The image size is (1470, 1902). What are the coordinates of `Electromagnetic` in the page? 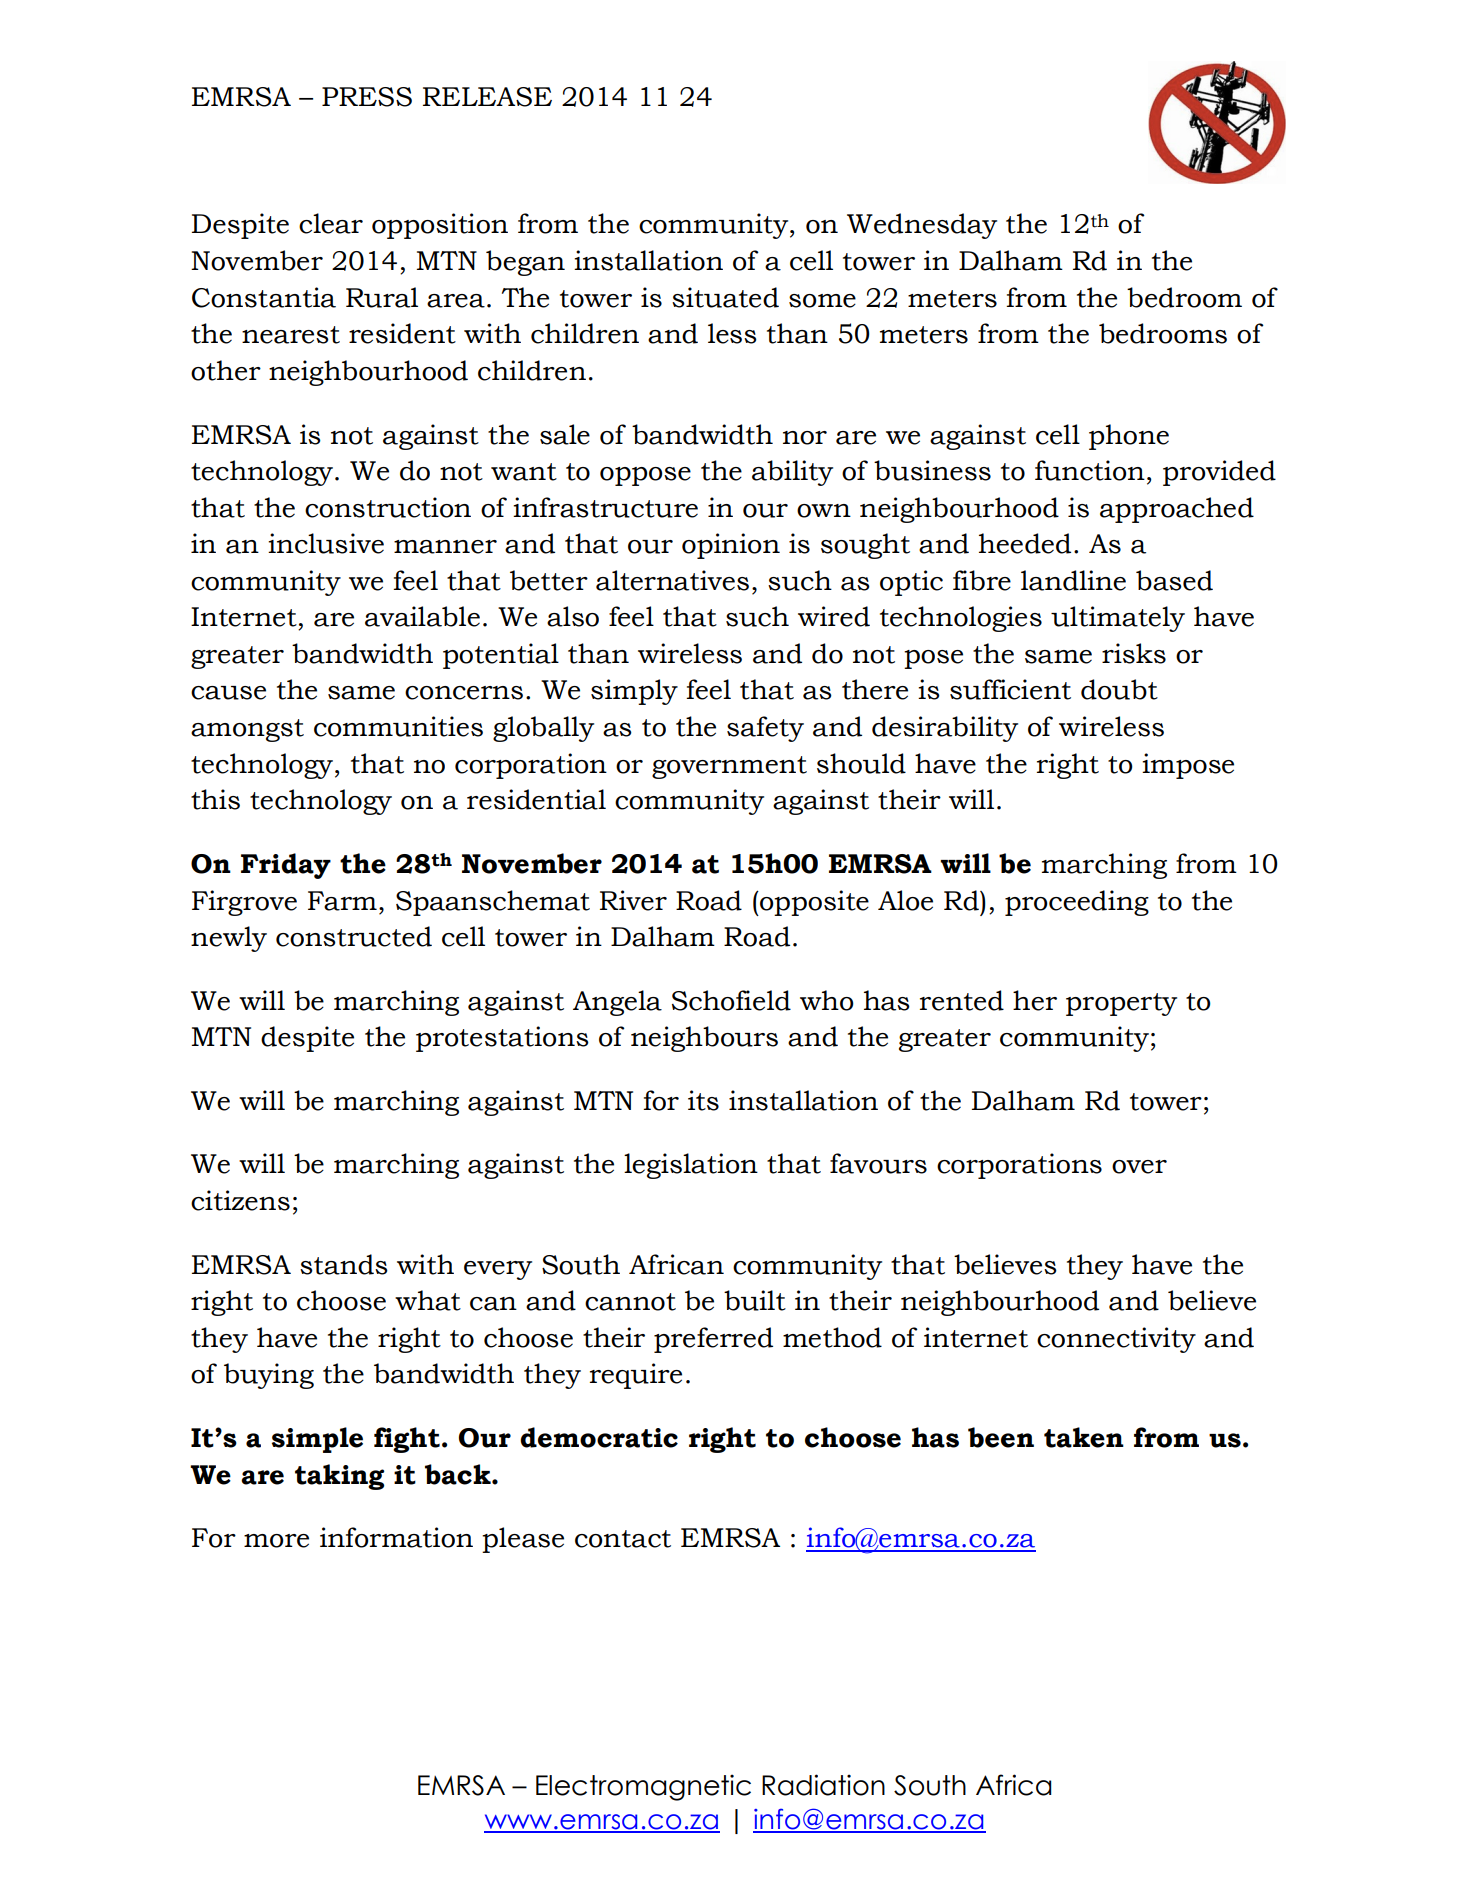 It's located at (643, 1787).
